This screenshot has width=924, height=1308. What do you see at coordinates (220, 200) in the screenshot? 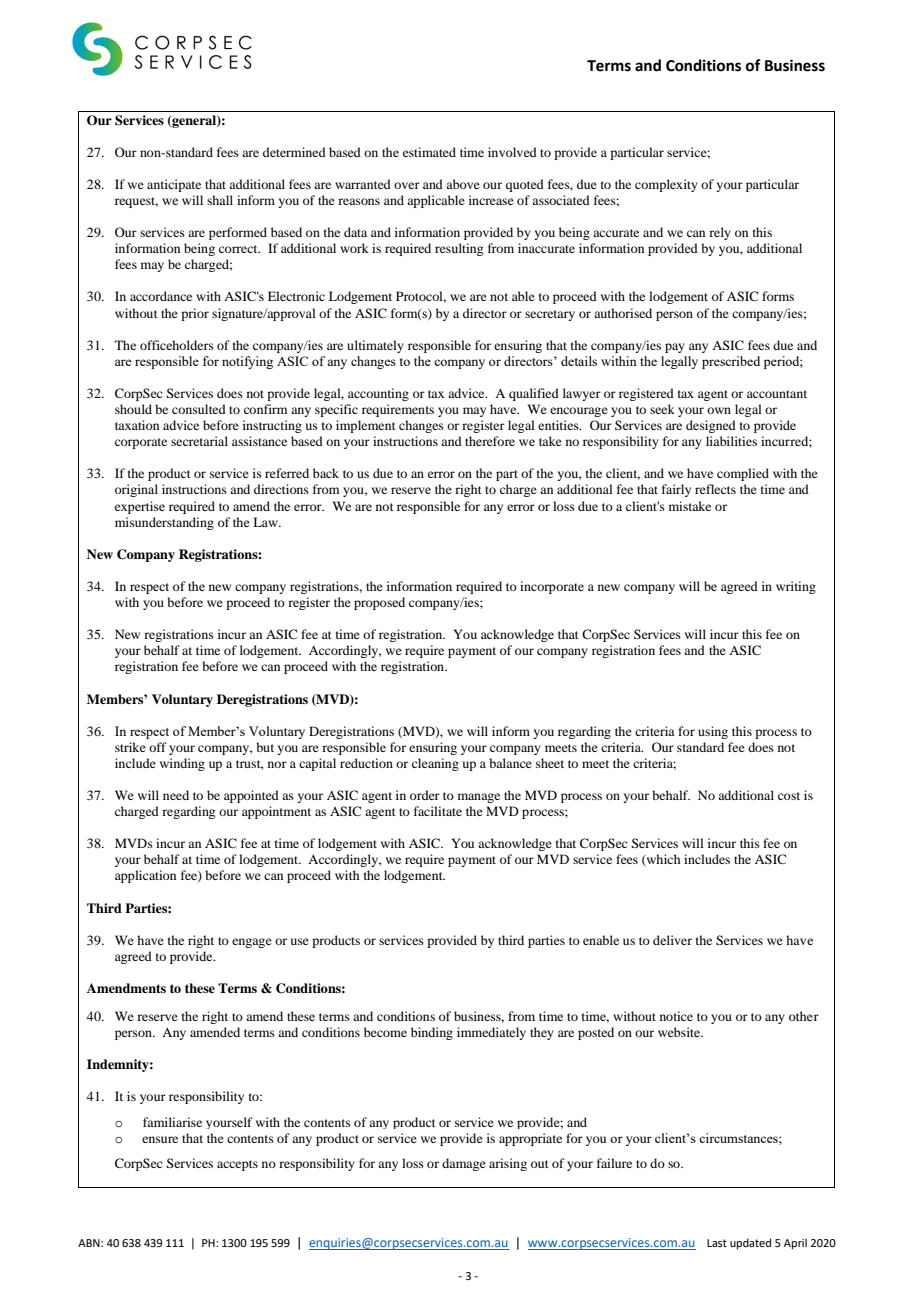
I see `shall` at bounding box center [220, 200].
